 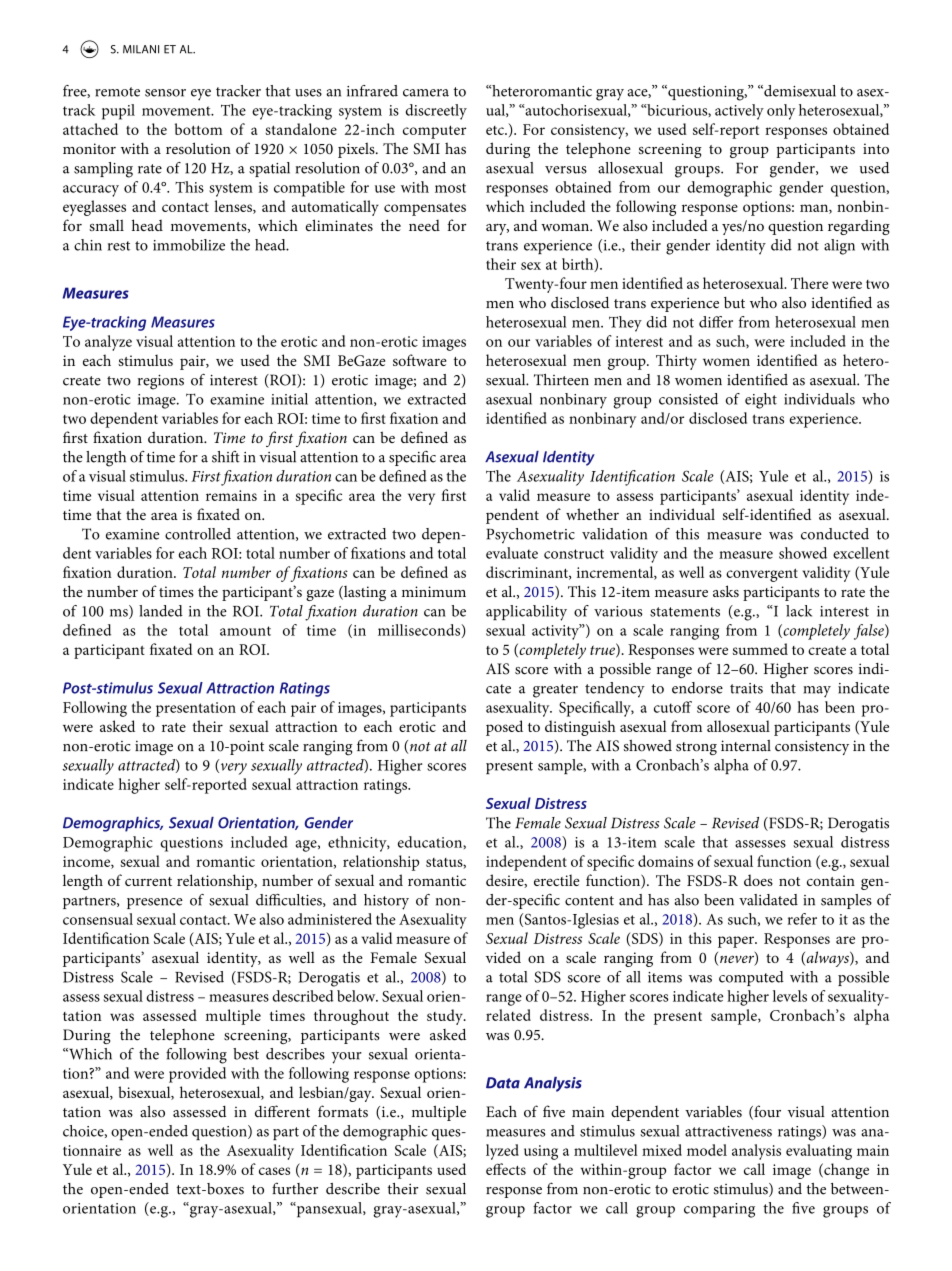 What do you see at coordinates (760, 649) in the screenshot?
I see `summed` at bounding box center [760, 649].
